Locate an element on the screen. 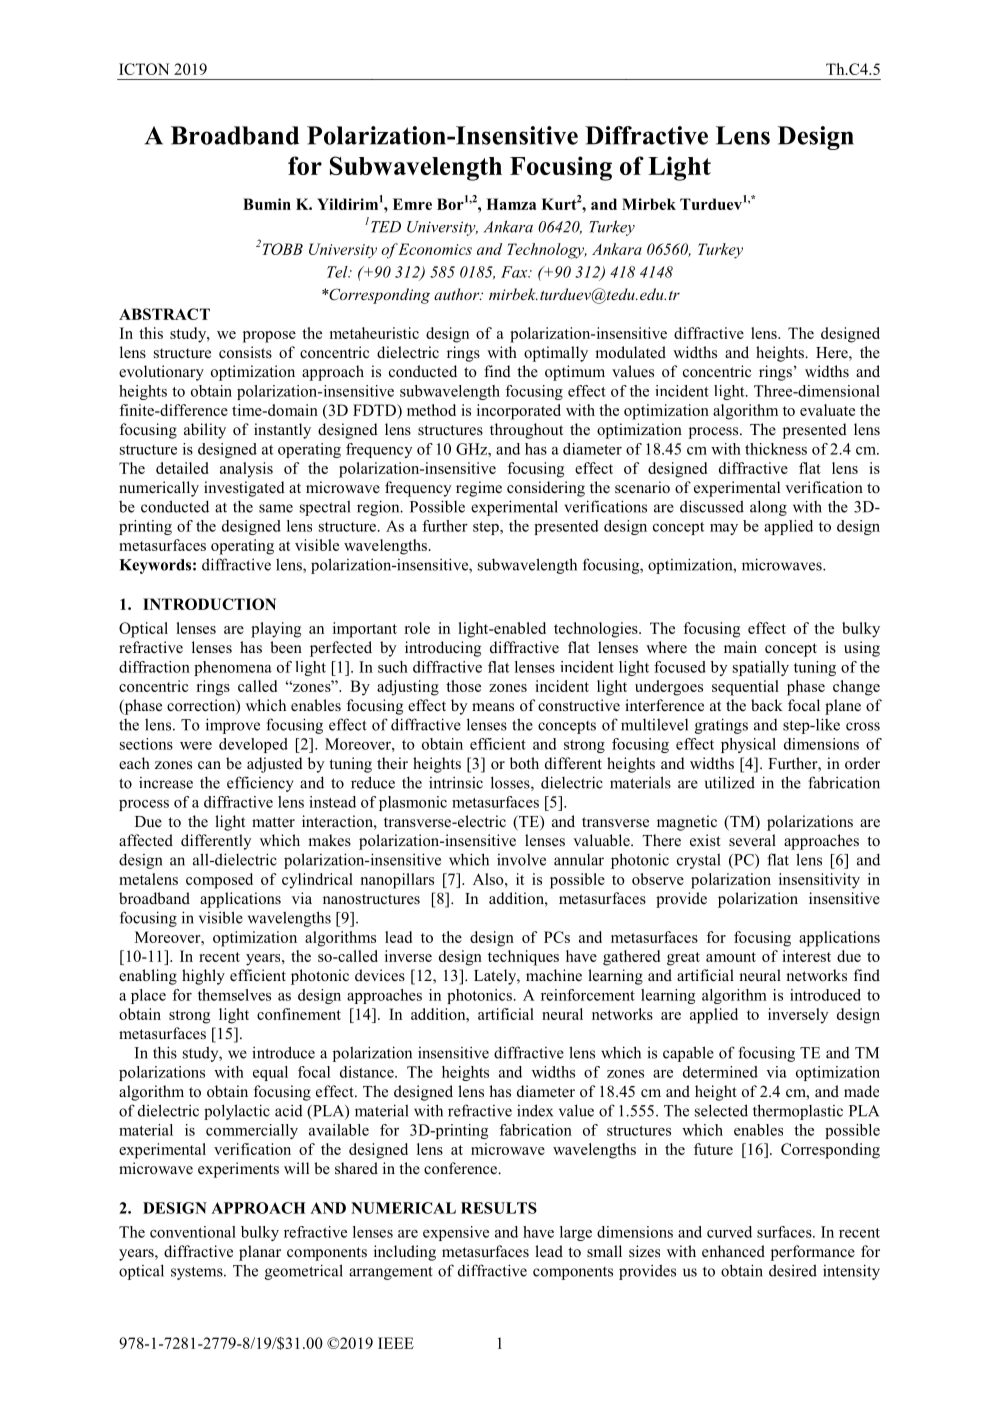  can is located at coordinates (209, 765).
